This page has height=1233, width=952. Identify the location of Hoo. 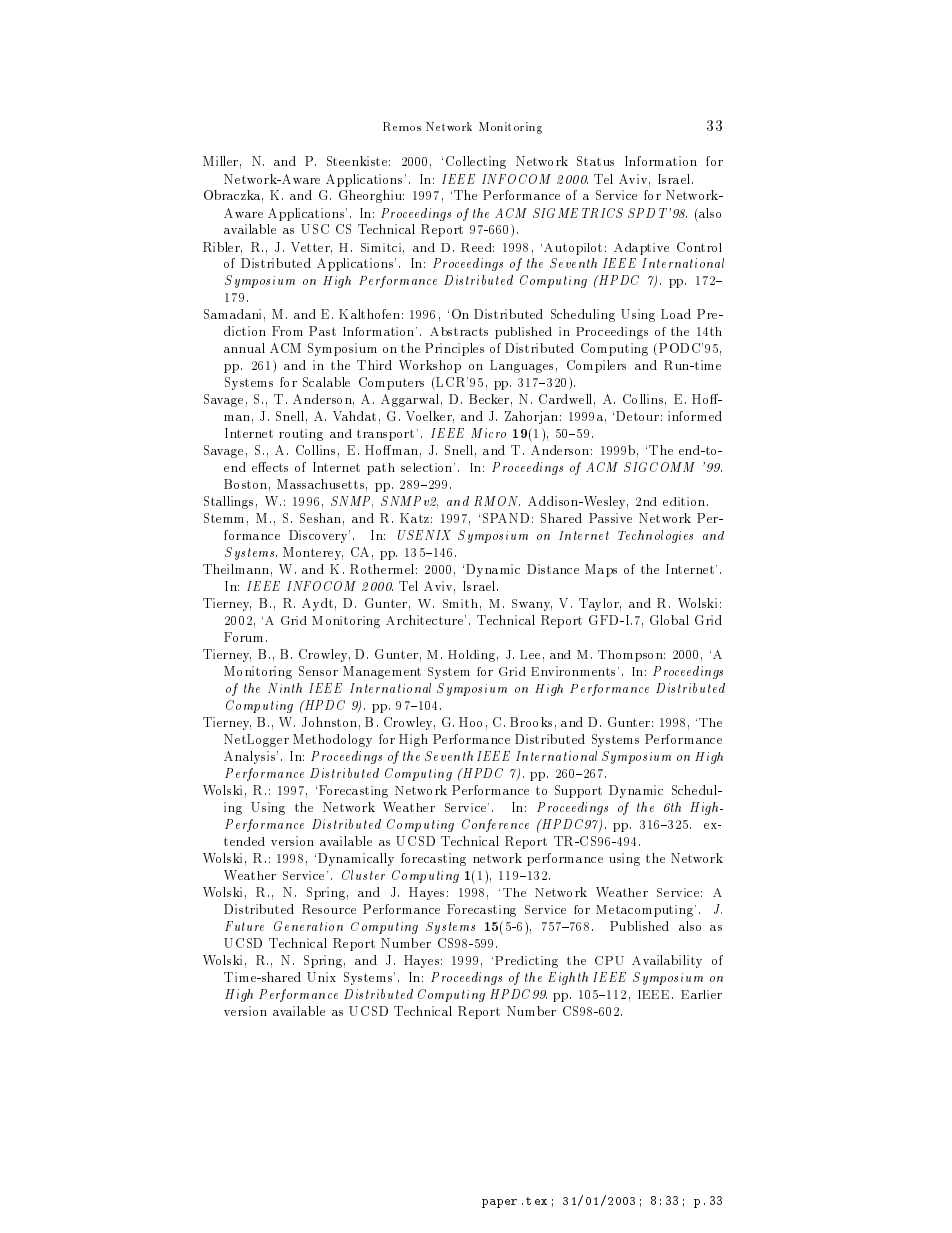
(470, 722).
